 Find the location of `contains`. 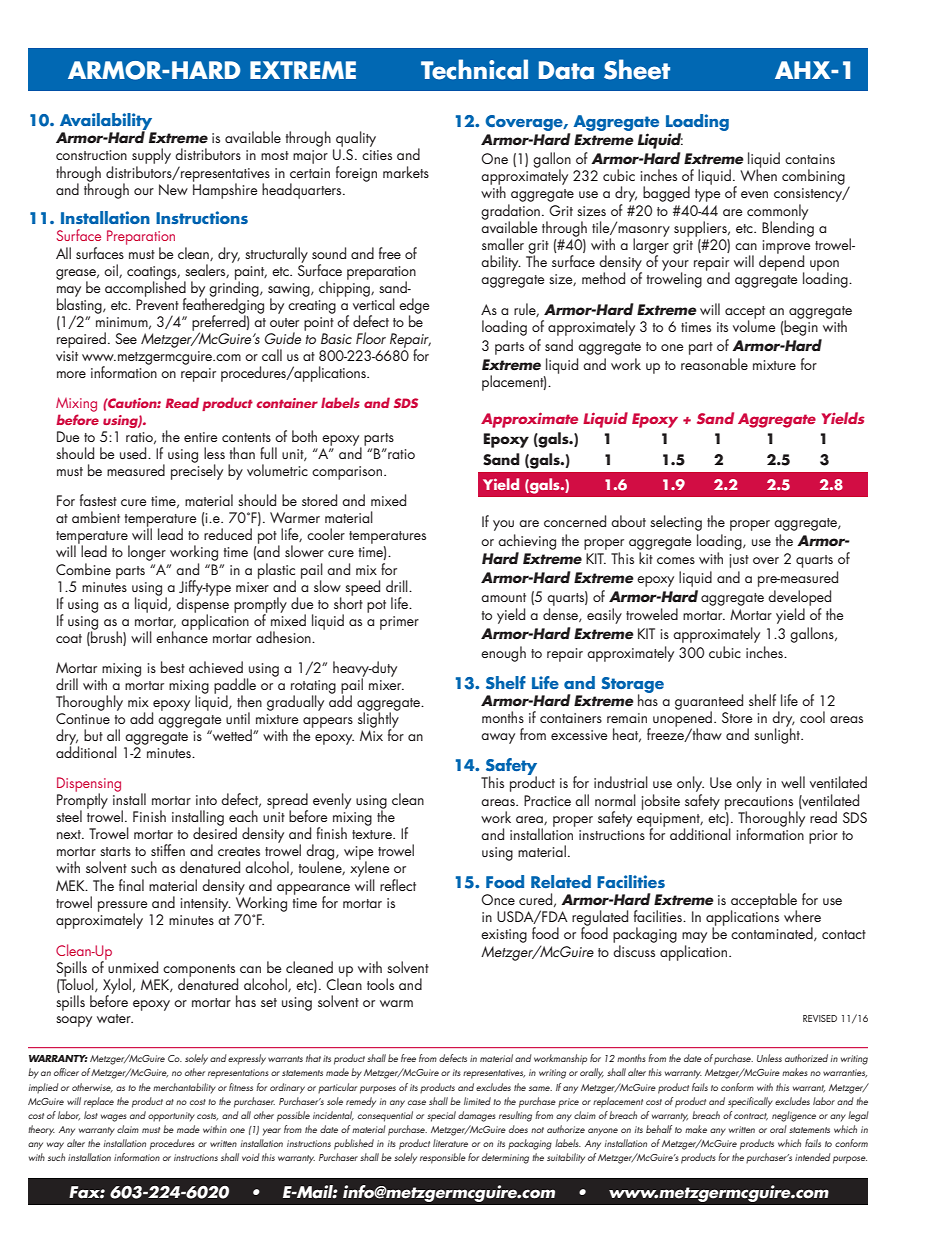

contains is located at coordinates (810, 159).
